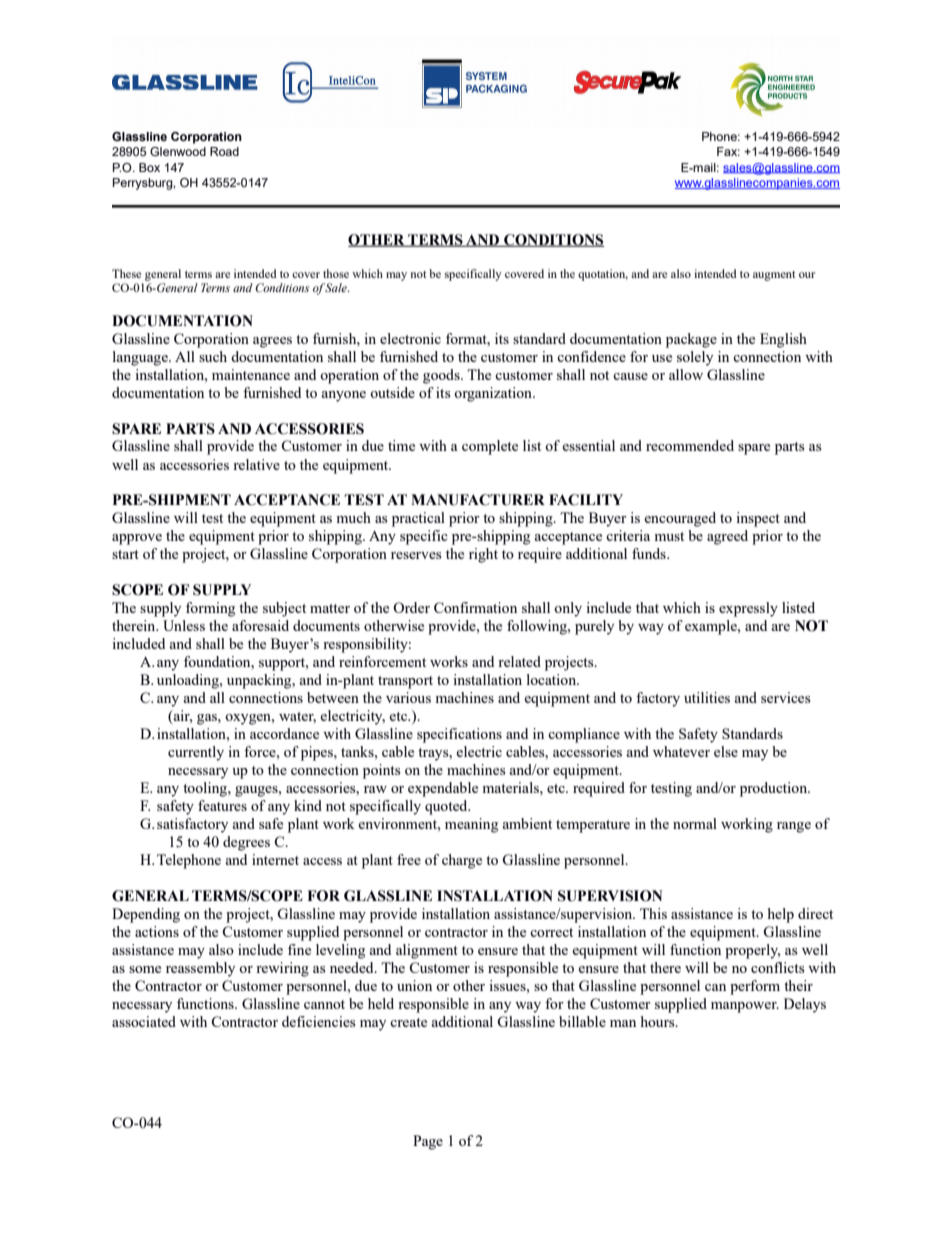 This screenshot has width=952, height=1233. What do you see at coordinates (758, 519) in the screenshot?
I see `inspect` at bounding box center [758, 519].
